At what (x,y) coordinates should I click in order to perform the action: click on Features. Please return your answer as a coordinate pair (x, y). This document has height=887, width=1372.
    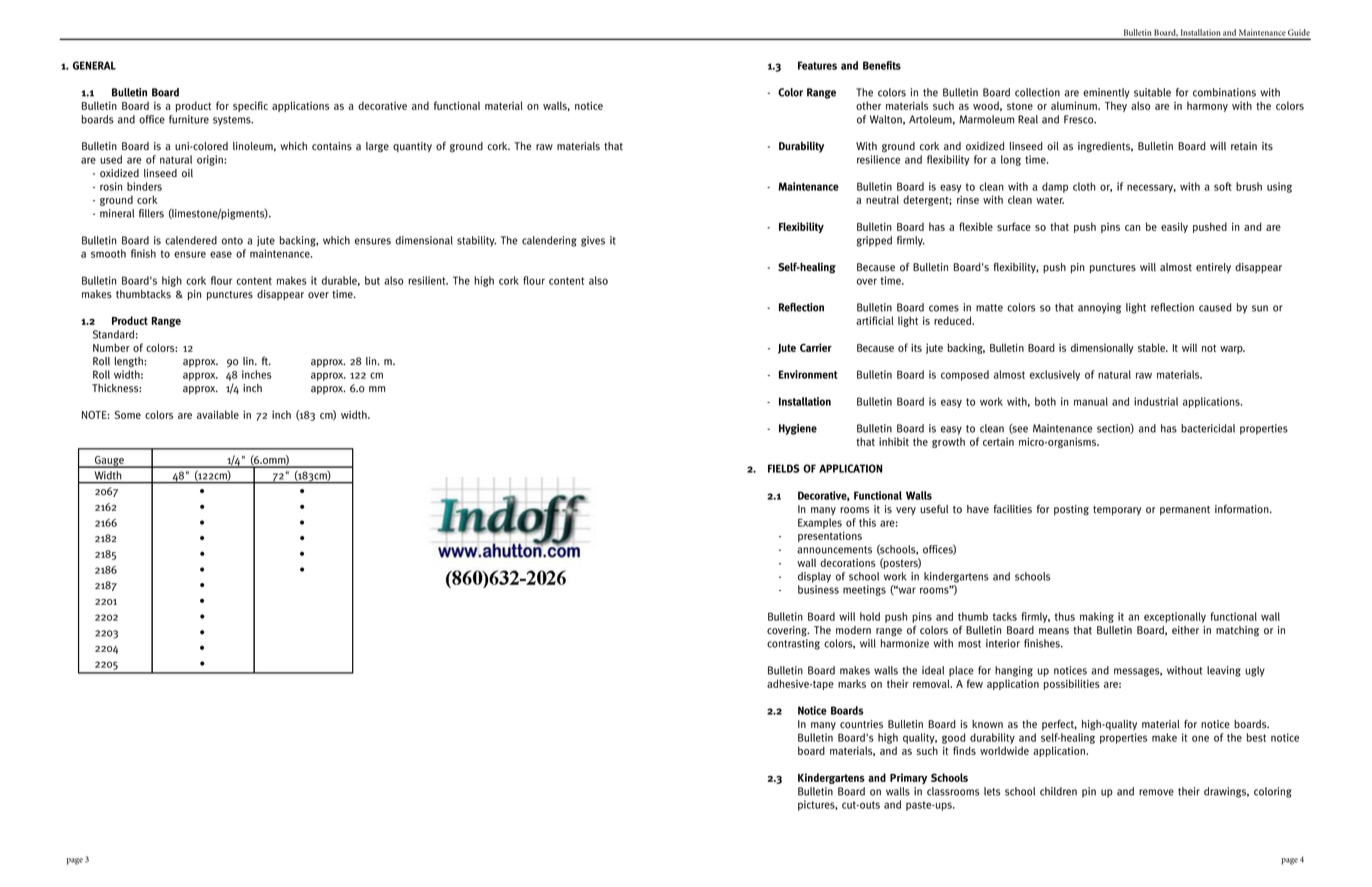
    Looking at the image, I should click on (817, 65).
